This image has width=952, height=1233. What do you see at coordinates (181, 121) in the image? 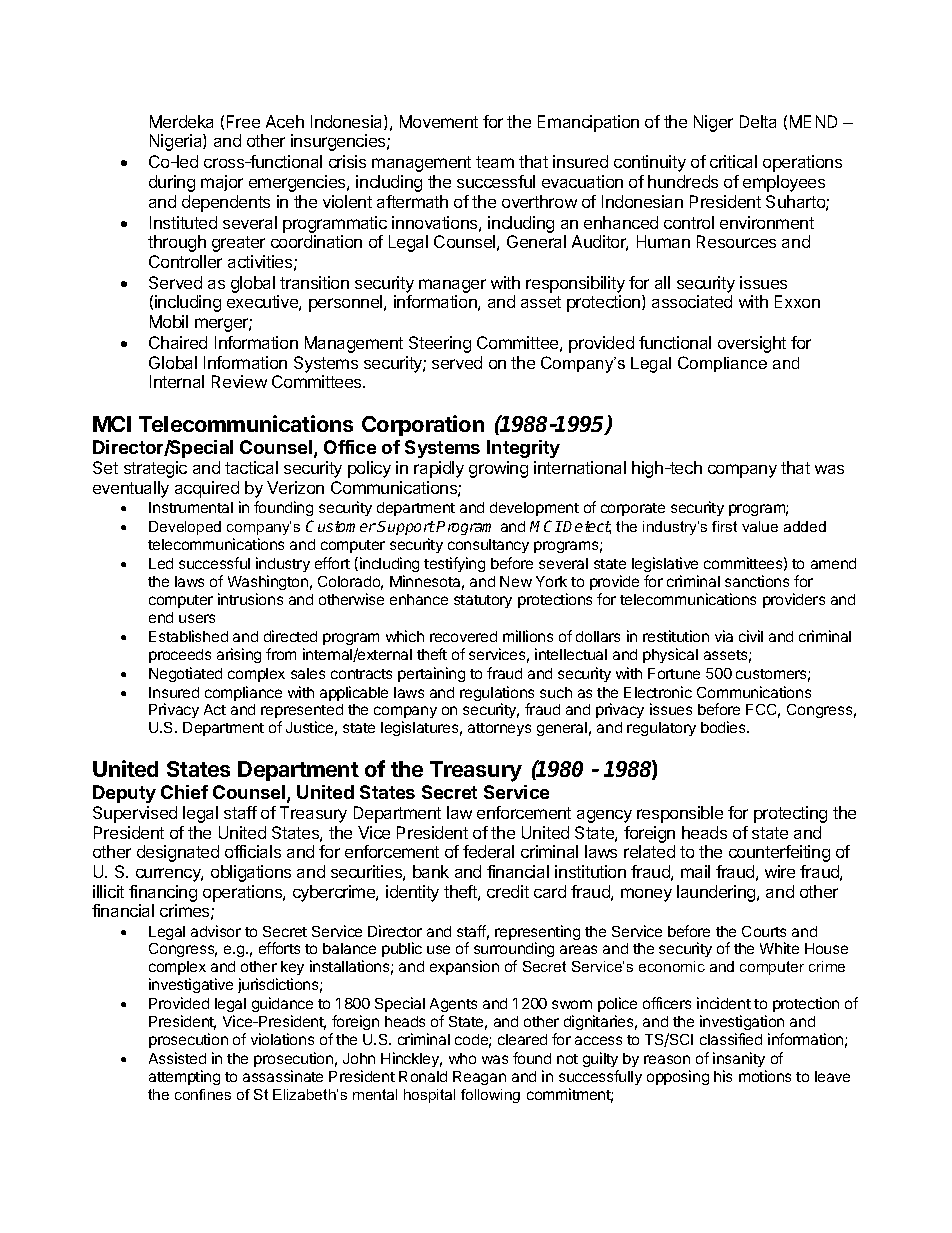
I see `Merdeka` at bounding box center [181, 121].
